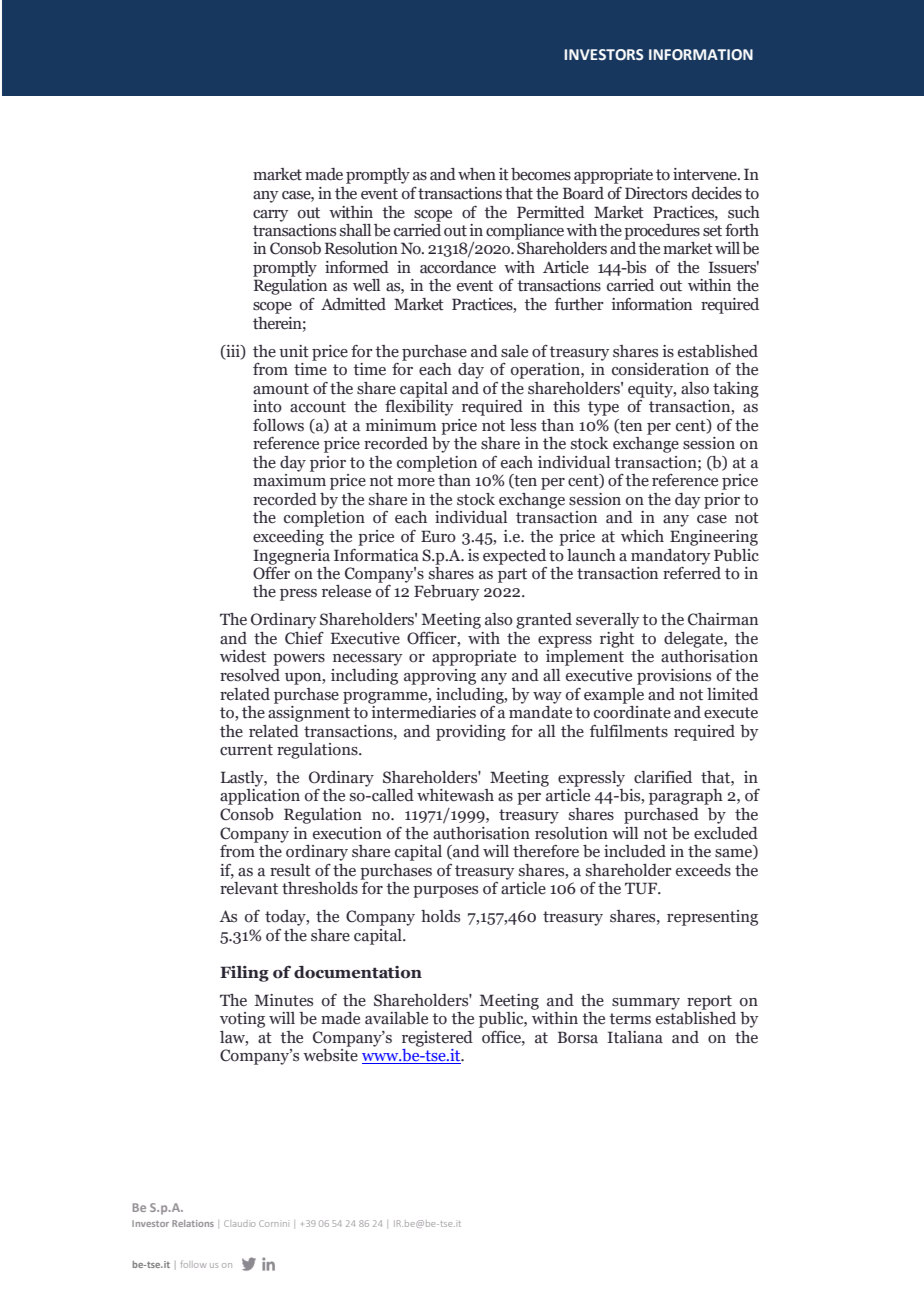  Describe the element at coordinates (438, 536) in the screenshot. I see `Euro` at that location.
